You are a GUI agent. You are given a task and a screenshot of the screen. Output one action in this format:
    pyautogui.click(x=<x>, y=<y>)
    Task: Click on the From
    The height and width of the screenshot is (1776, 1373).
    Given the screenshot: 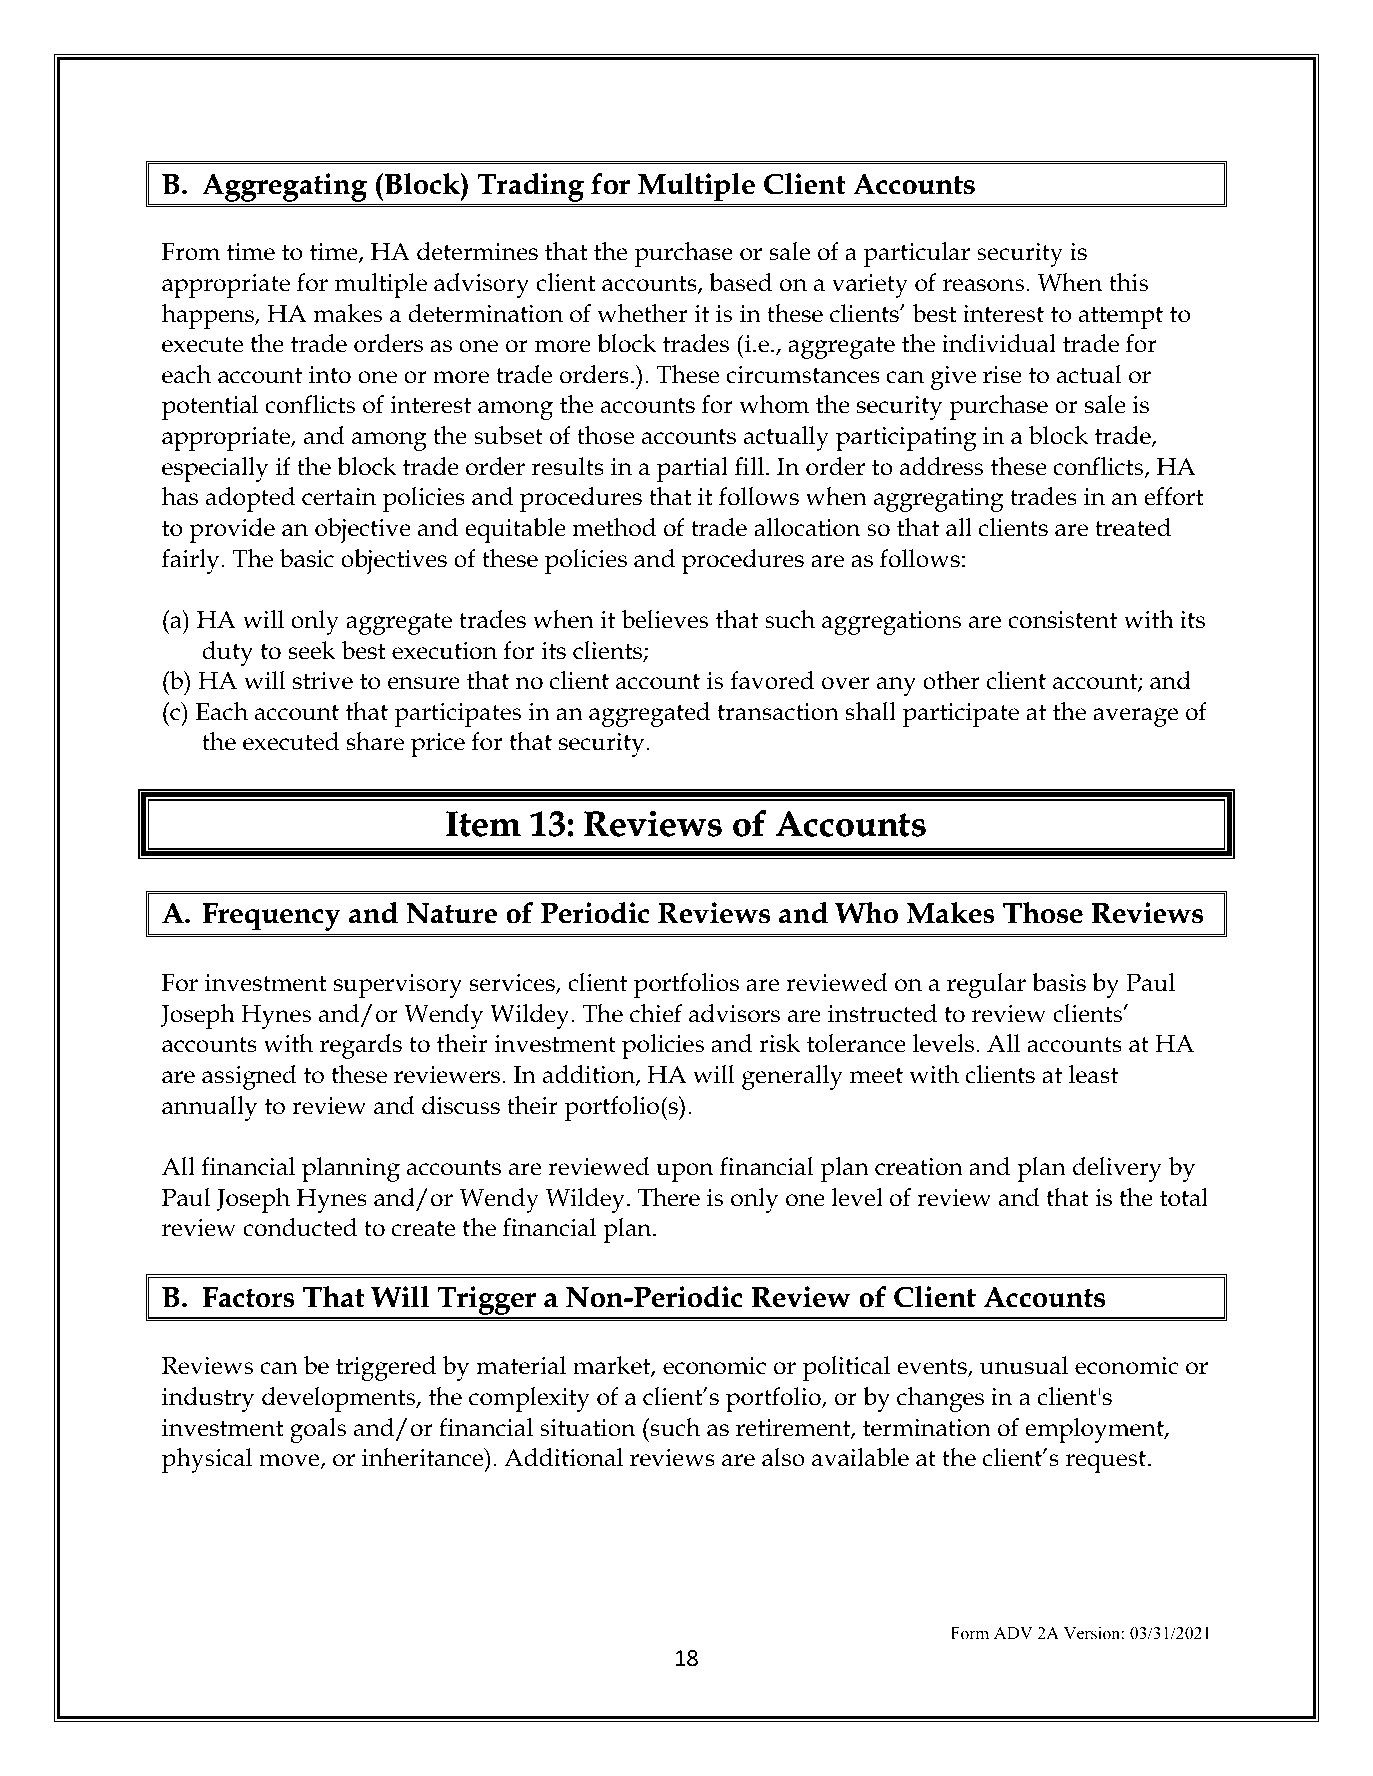 What is the action you would take?
    pyautogui.click(x=191, y=252)
